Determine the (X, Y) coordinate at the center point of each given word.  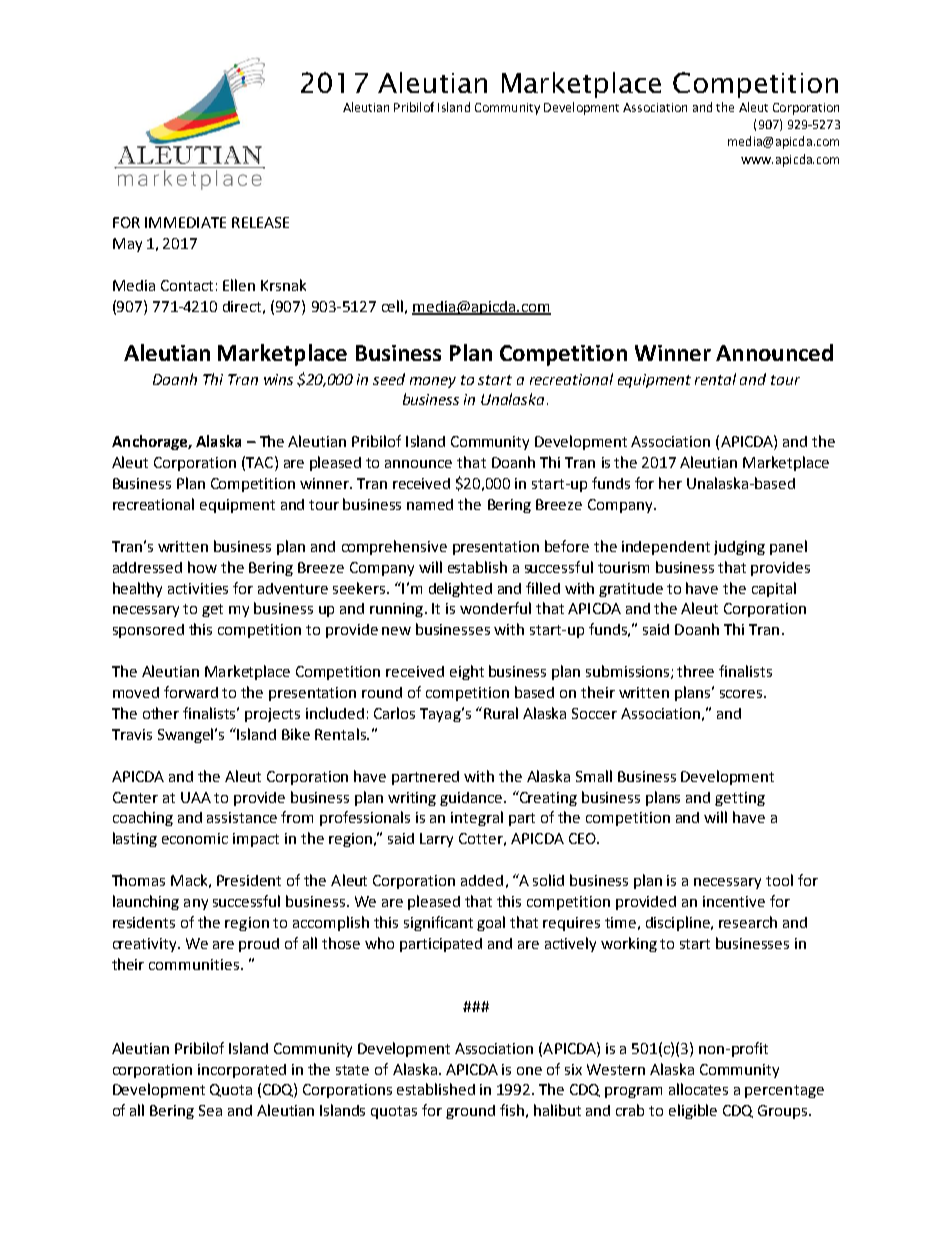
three (695, 671)
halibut (557, 1110)
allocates (698, 1089)
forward (191, 692)
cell (392, 306)
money (433, 382)
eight (467, 672)
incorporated (242, 1071)
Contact (187, 285)
